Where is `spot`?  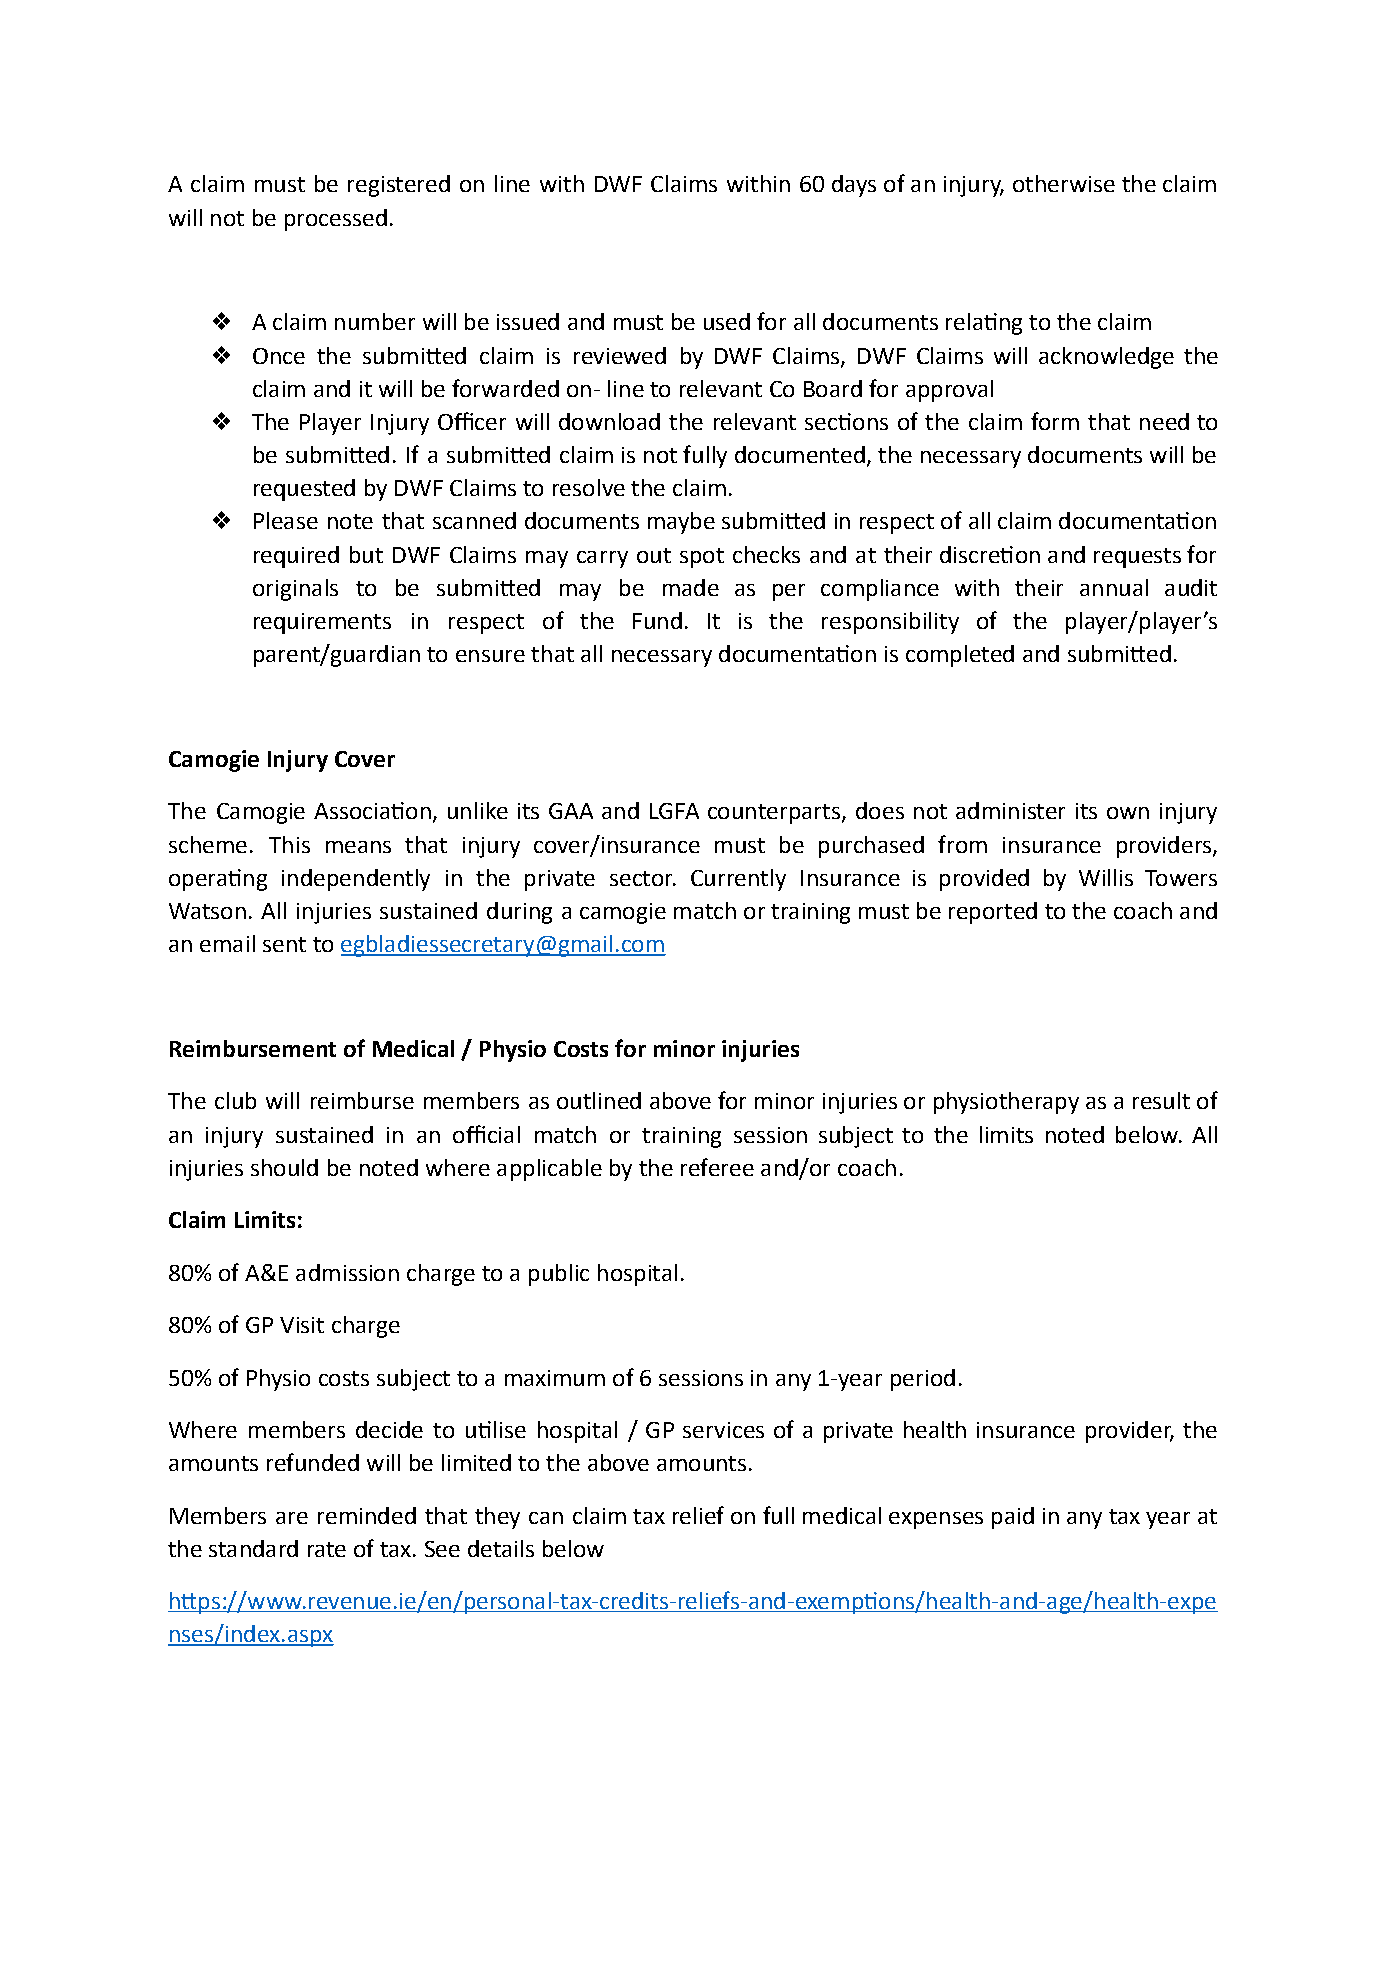 spot is located at coordinates (702, 558).
